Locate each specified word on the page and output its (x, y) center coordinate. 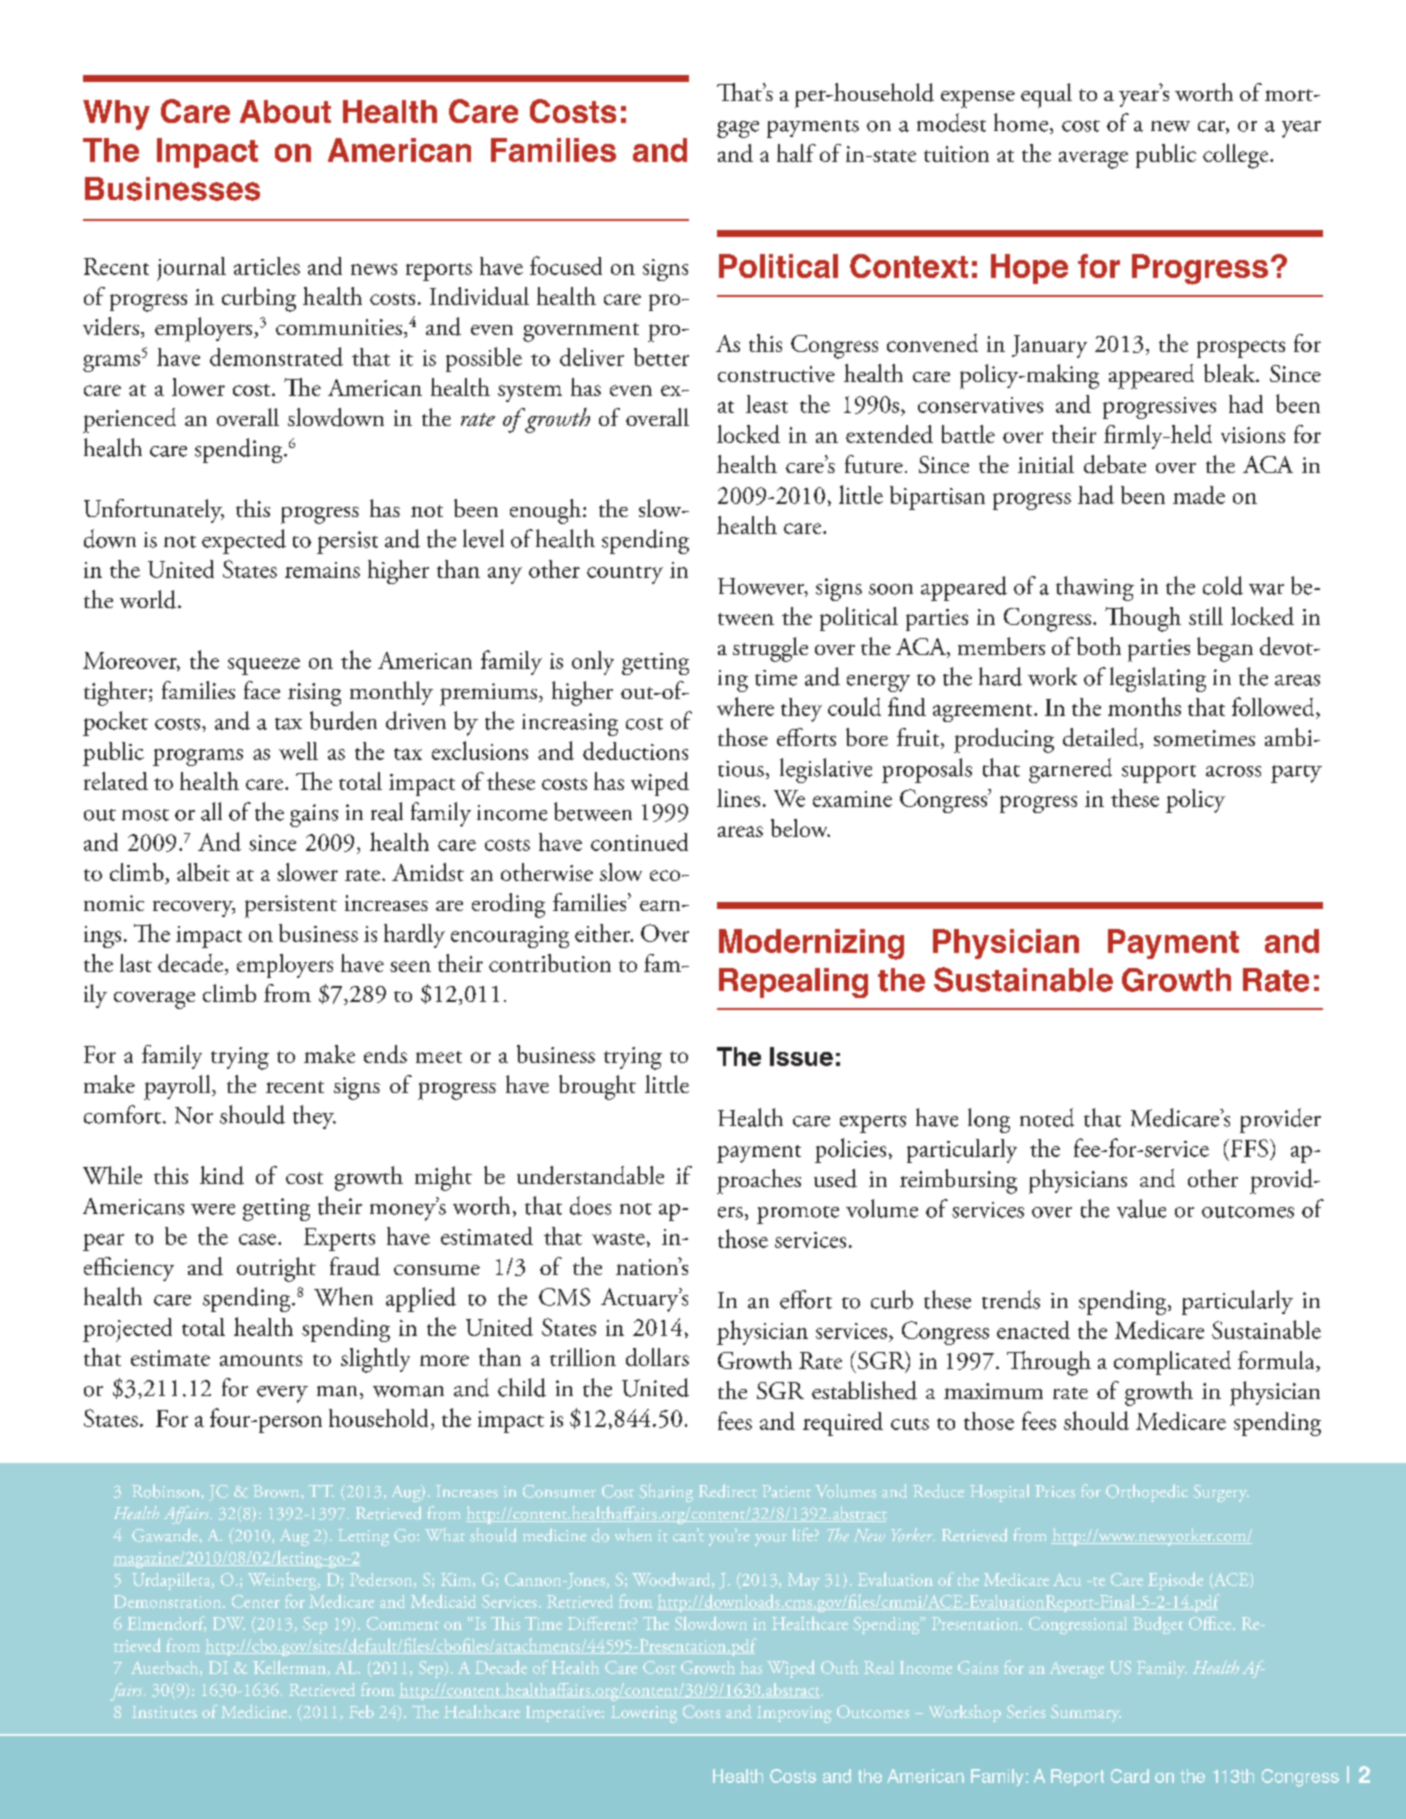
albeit (203, 872)
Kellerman (290, 1668)
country (625, 575)
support (1159, 774)
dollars (657, 1357)
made (1199, 495)
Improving (794, 1714)
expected (244, 541)
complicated (1172, 1363)
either (604, 933)
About (285, 111)
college (1237, 156)
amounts (261, 1360)
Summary (1086, 1713)
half (796, 153)
